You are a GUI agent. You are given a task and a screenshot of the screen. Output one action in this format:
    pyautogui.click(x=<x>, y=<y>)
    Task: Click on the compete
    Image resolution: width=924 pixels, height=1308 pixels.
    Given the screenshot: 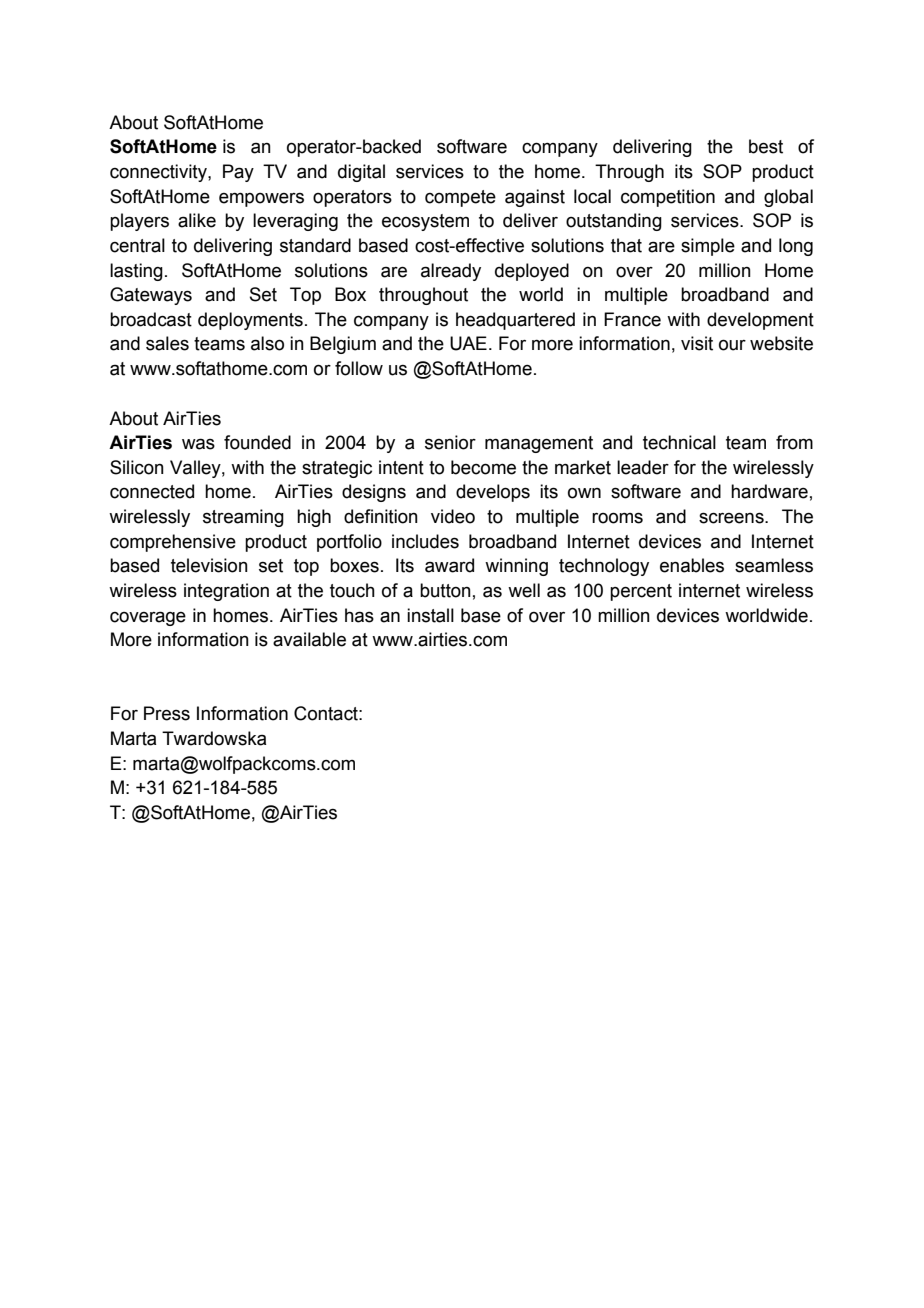 What is the action you would take?
    pyautogui.click(x=460, y=198)
